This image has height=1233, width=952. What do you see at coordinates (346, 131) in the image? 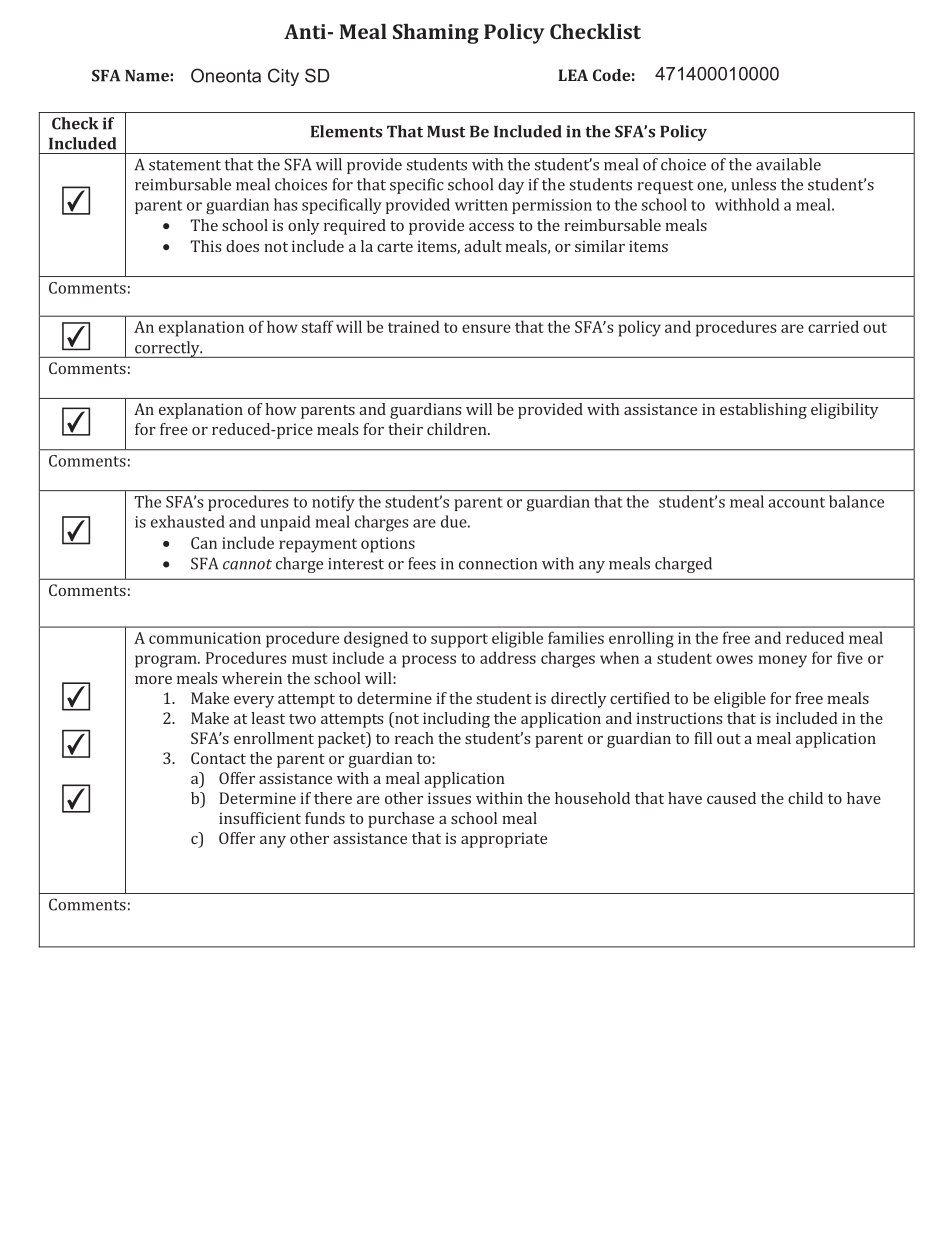
I see `Elements` at bounding box center [346, 131].
